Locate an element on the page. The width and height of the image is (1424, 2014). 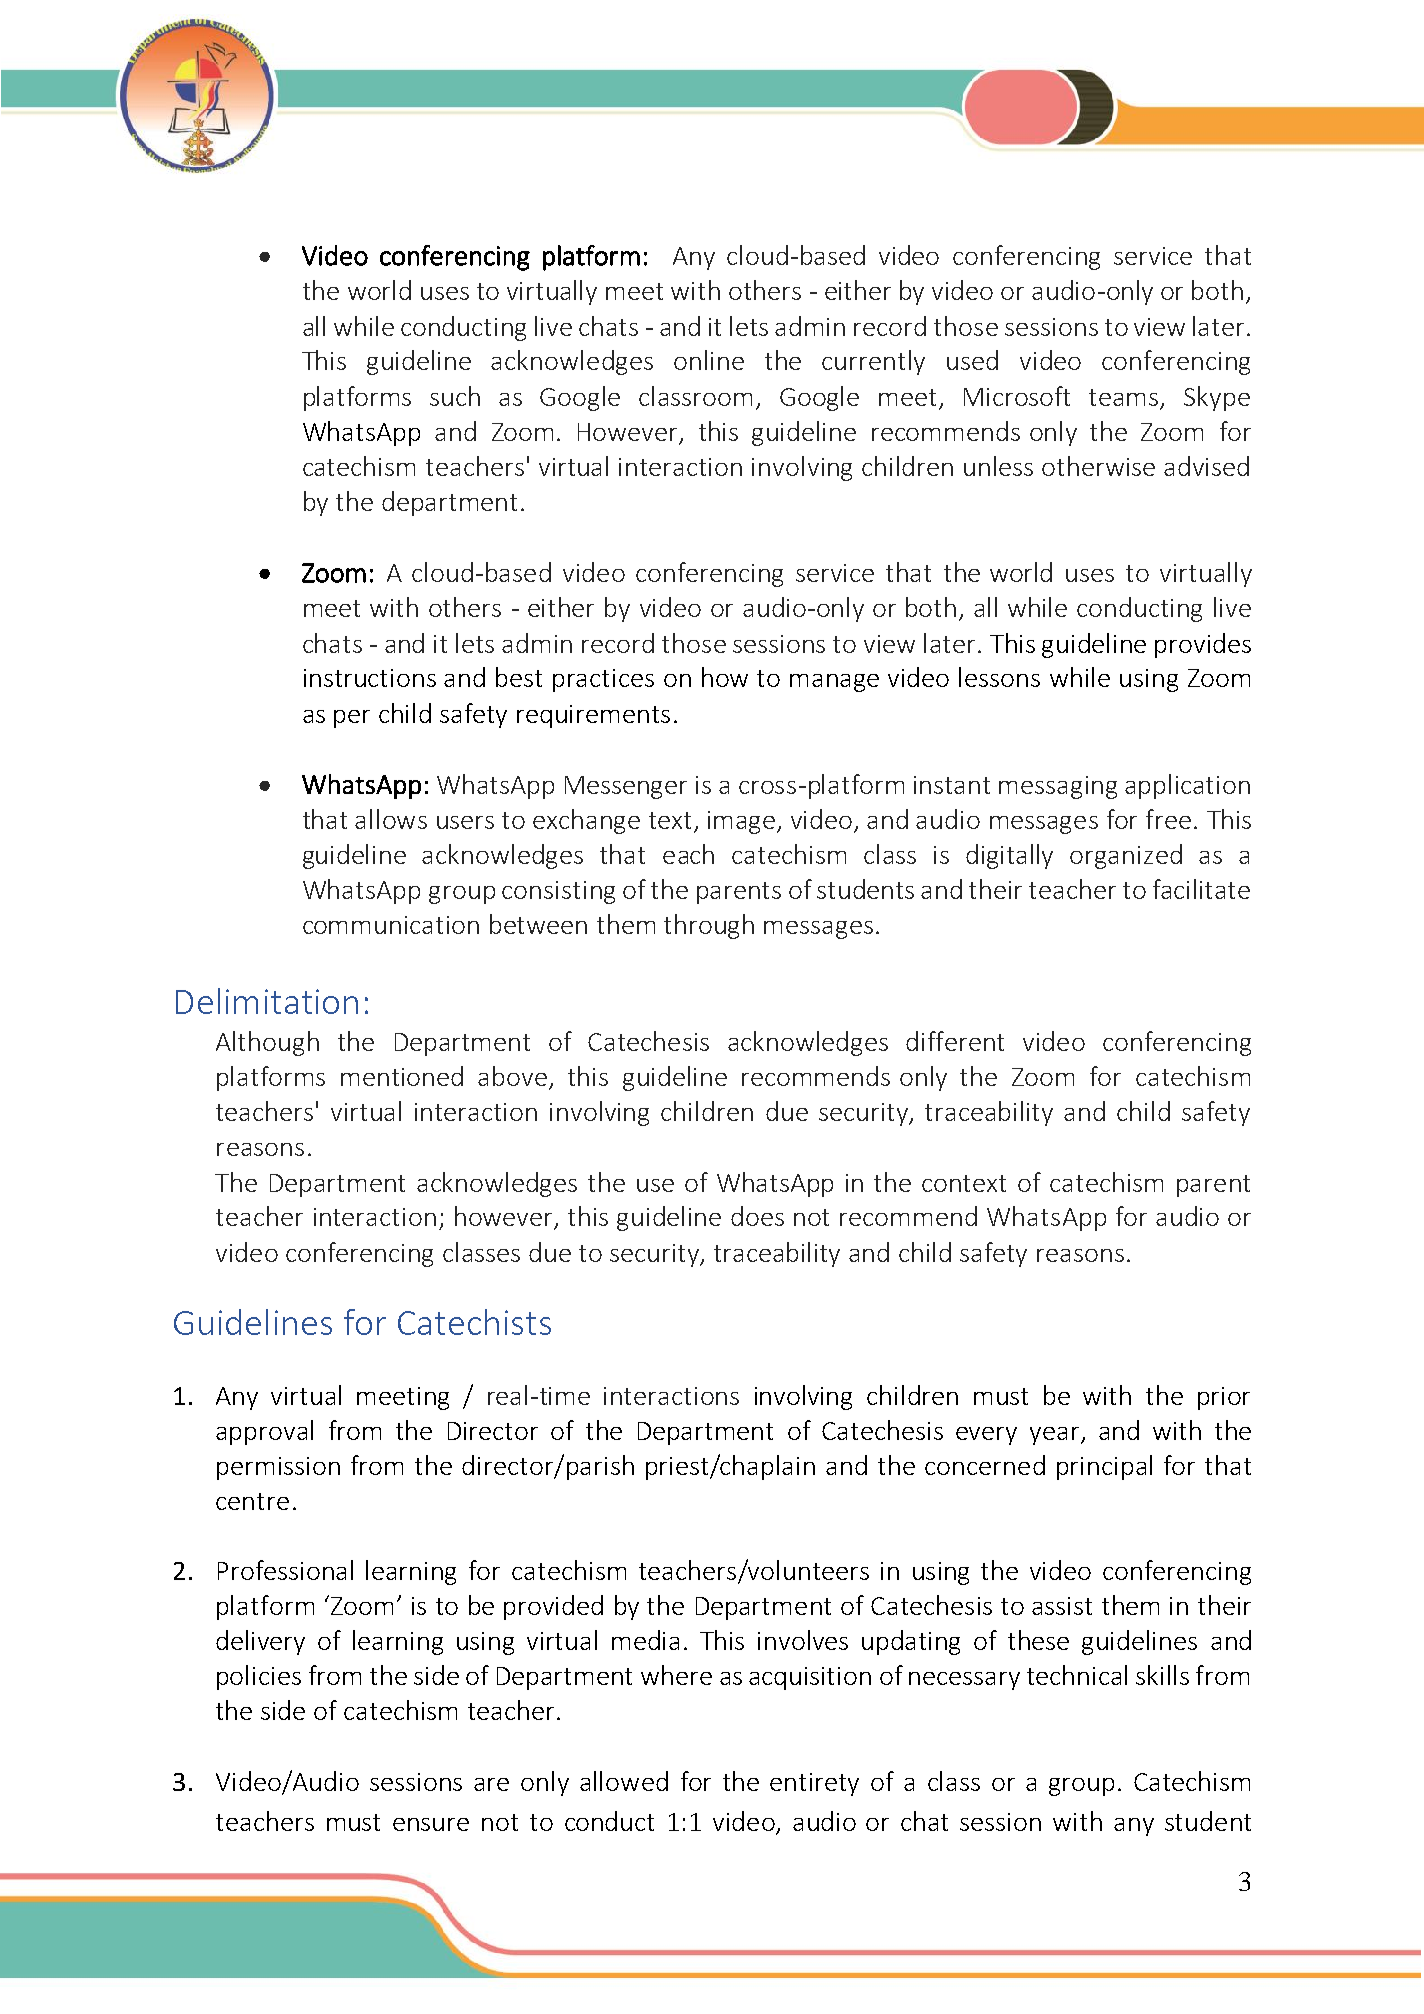
permission is located at coordinates (278, 1468).
